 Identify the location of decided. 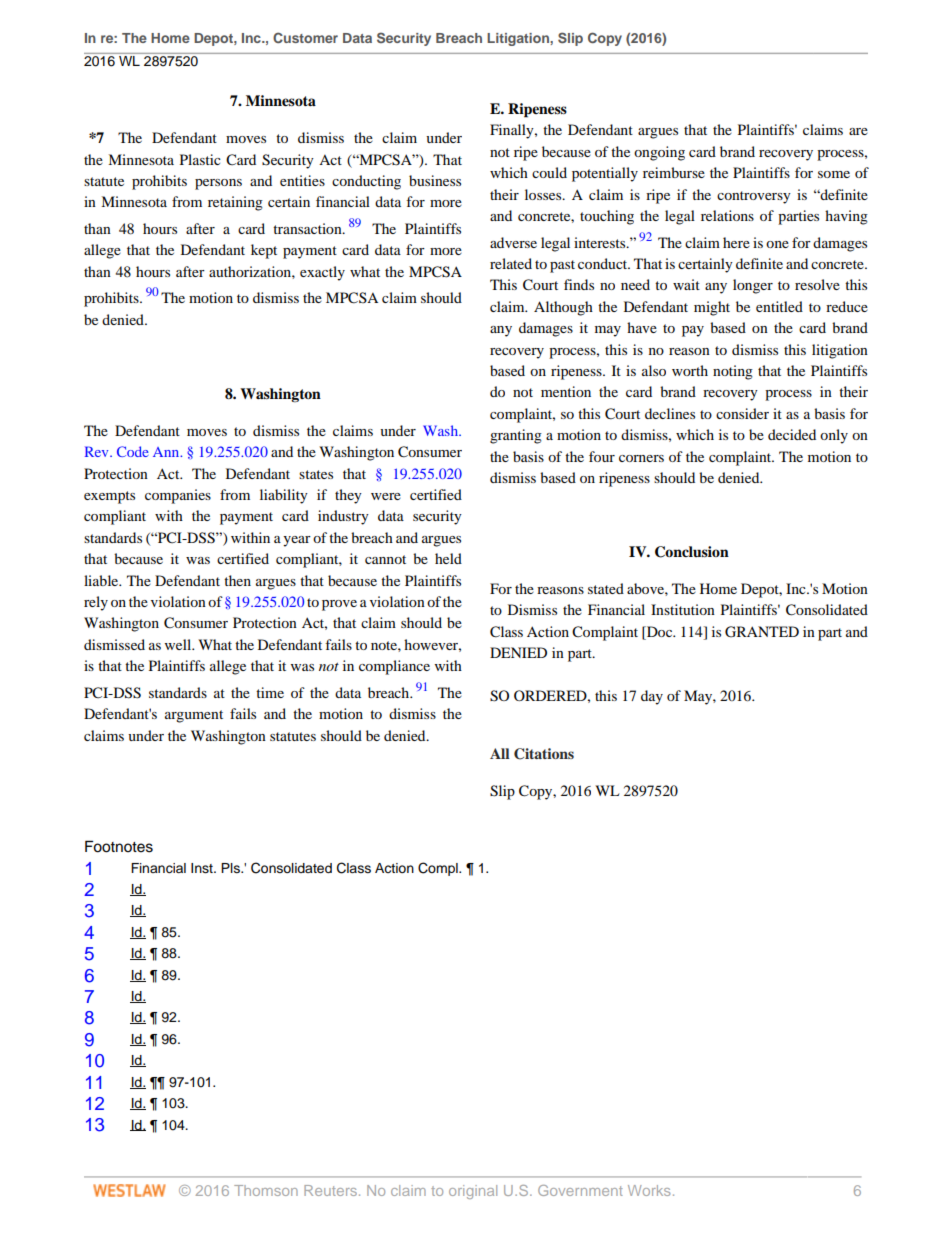
(792, 434).
